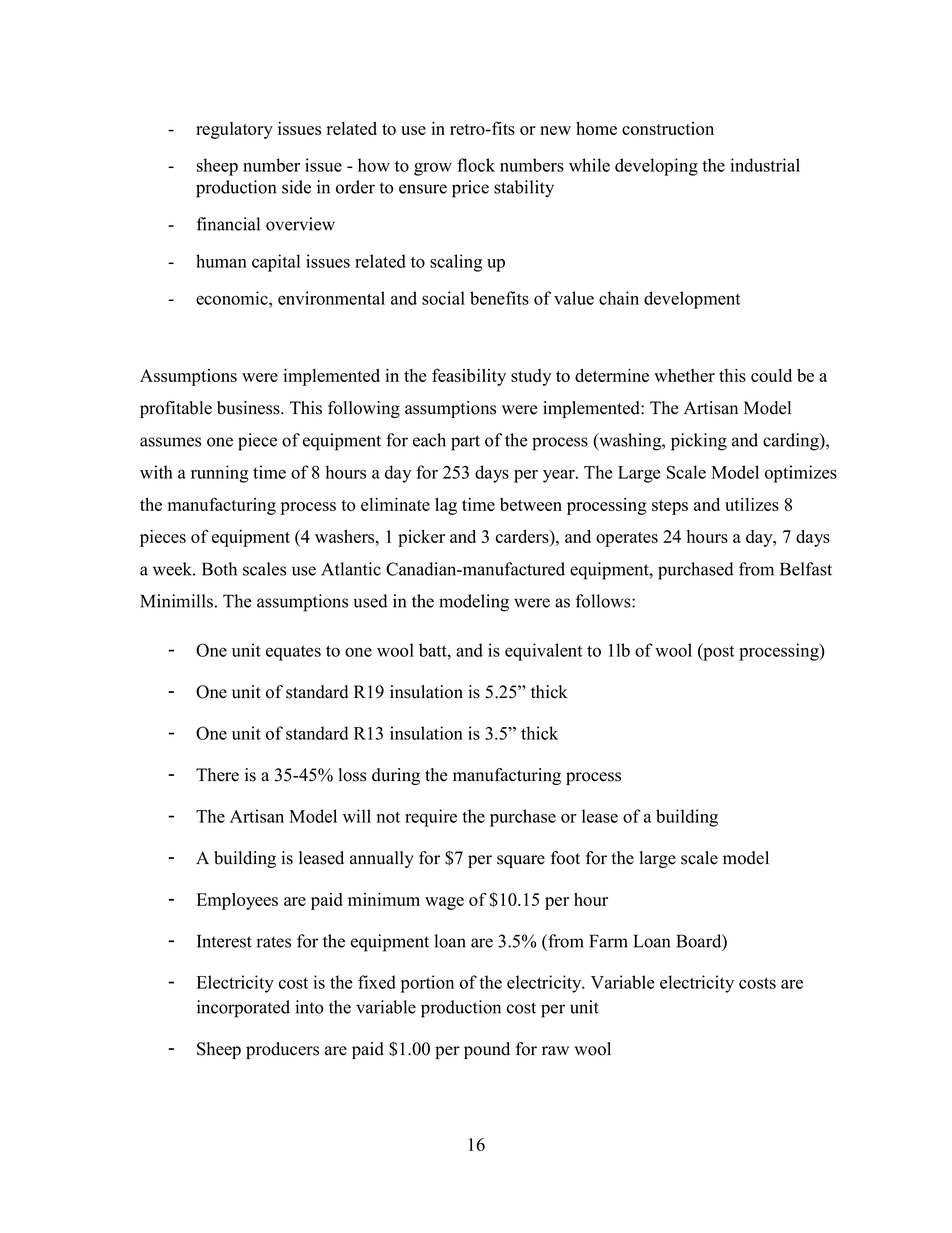 The image size is (952, 1233). Describe the element at coordinates (421, 538) in the image. I see `picker` at that location.
